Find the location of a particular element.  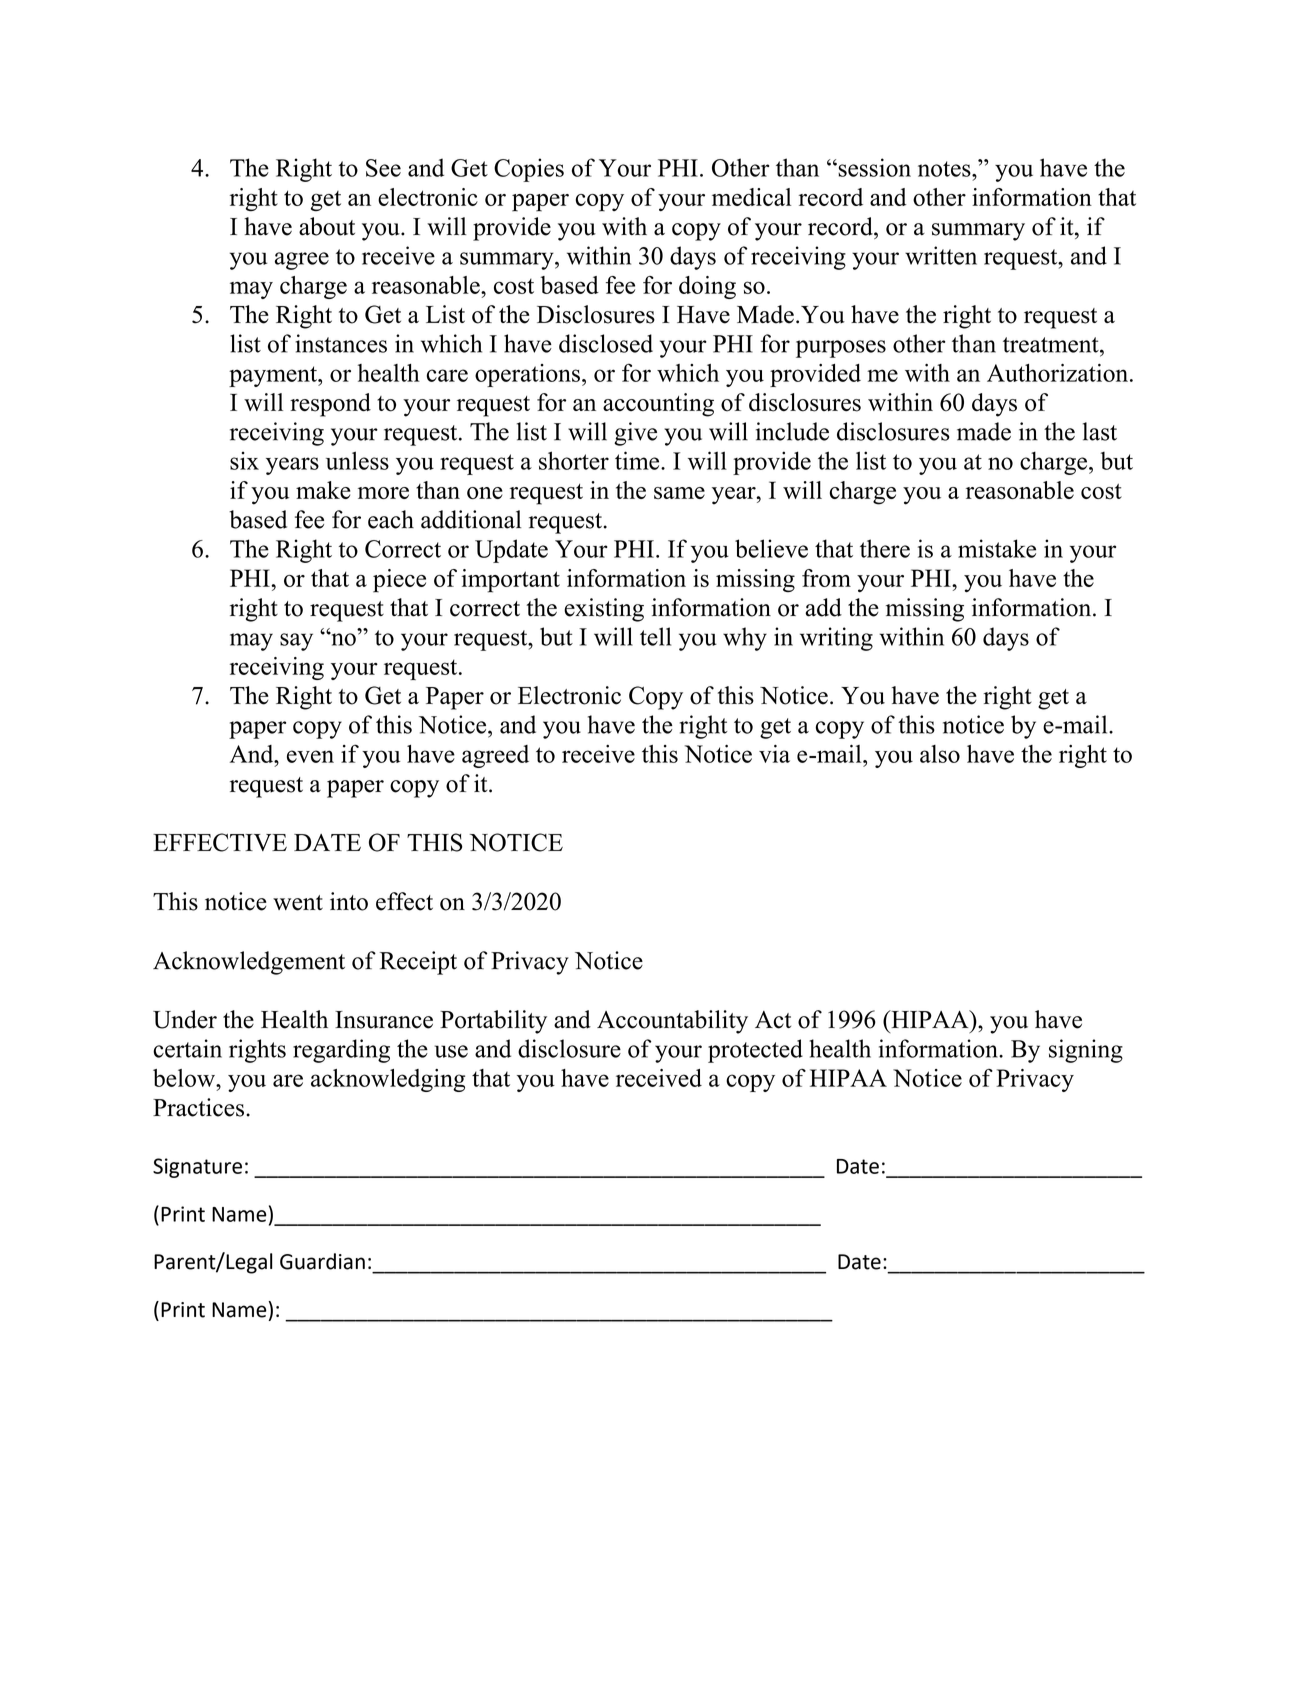

also is located at coordinates (940, 754).
